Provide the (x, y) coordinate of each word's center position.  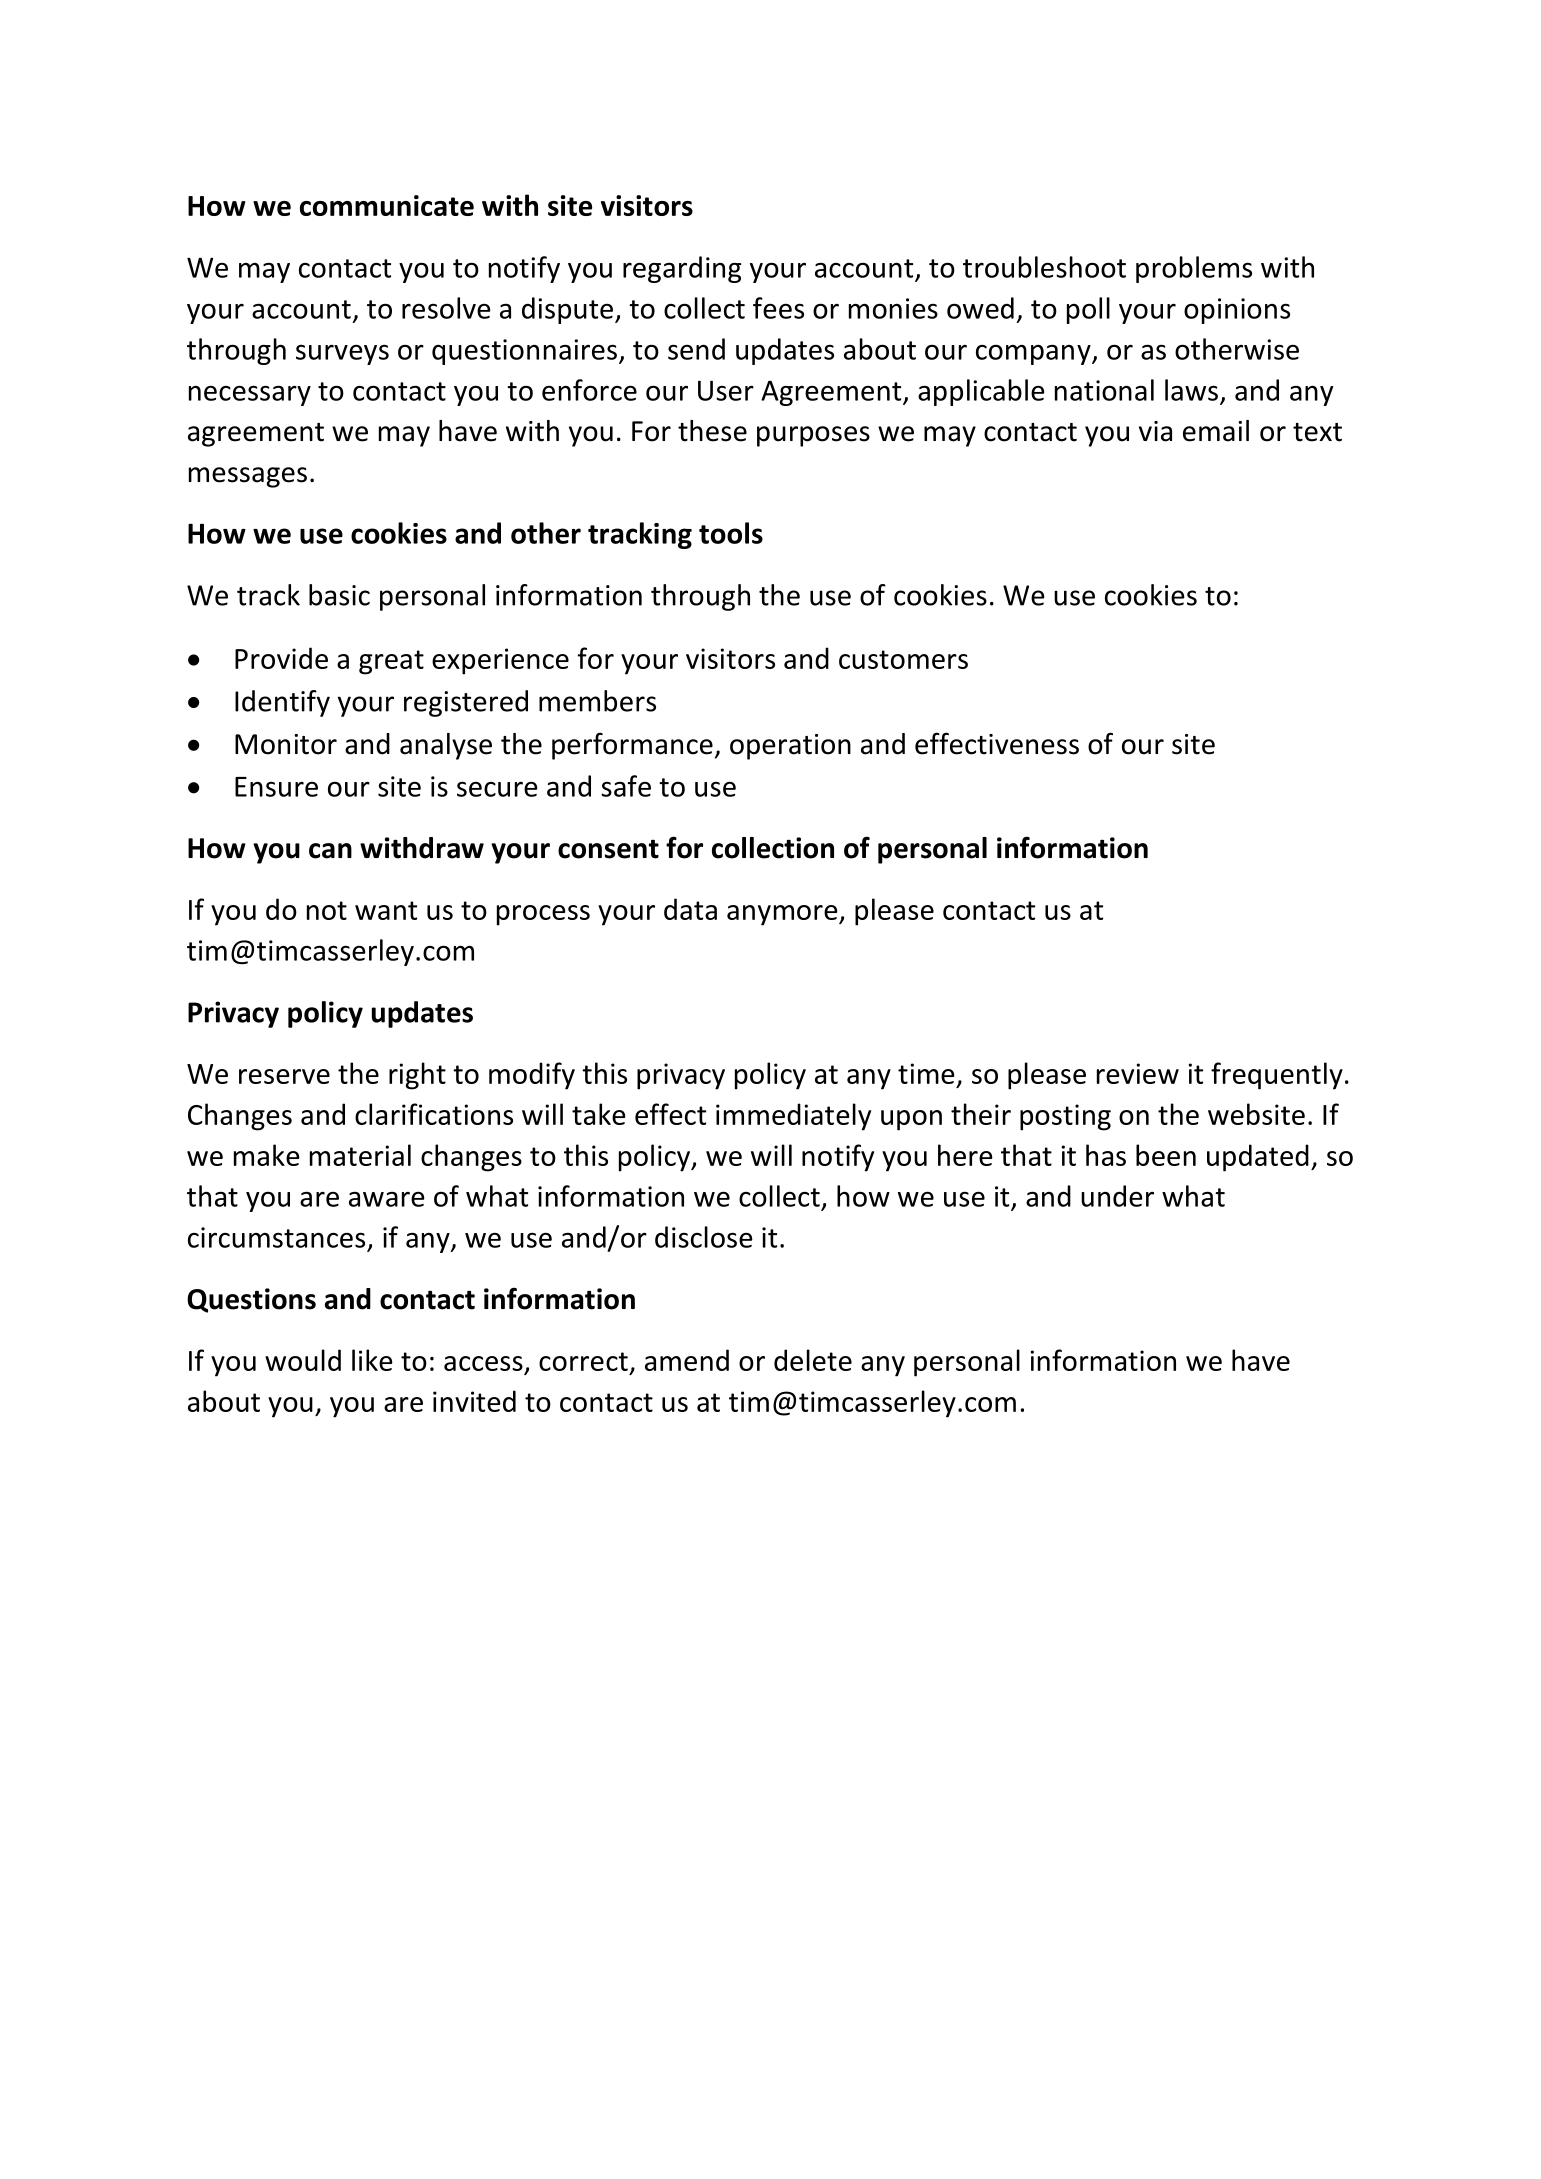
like (372, 1360)
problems (1194, 269)
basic (339, 595)
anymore (783, 915)
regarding (682, 269)
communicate (387, 205)
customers (903, 659)
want (386, 910)
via (1155, 431)
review (1138, 1073)
